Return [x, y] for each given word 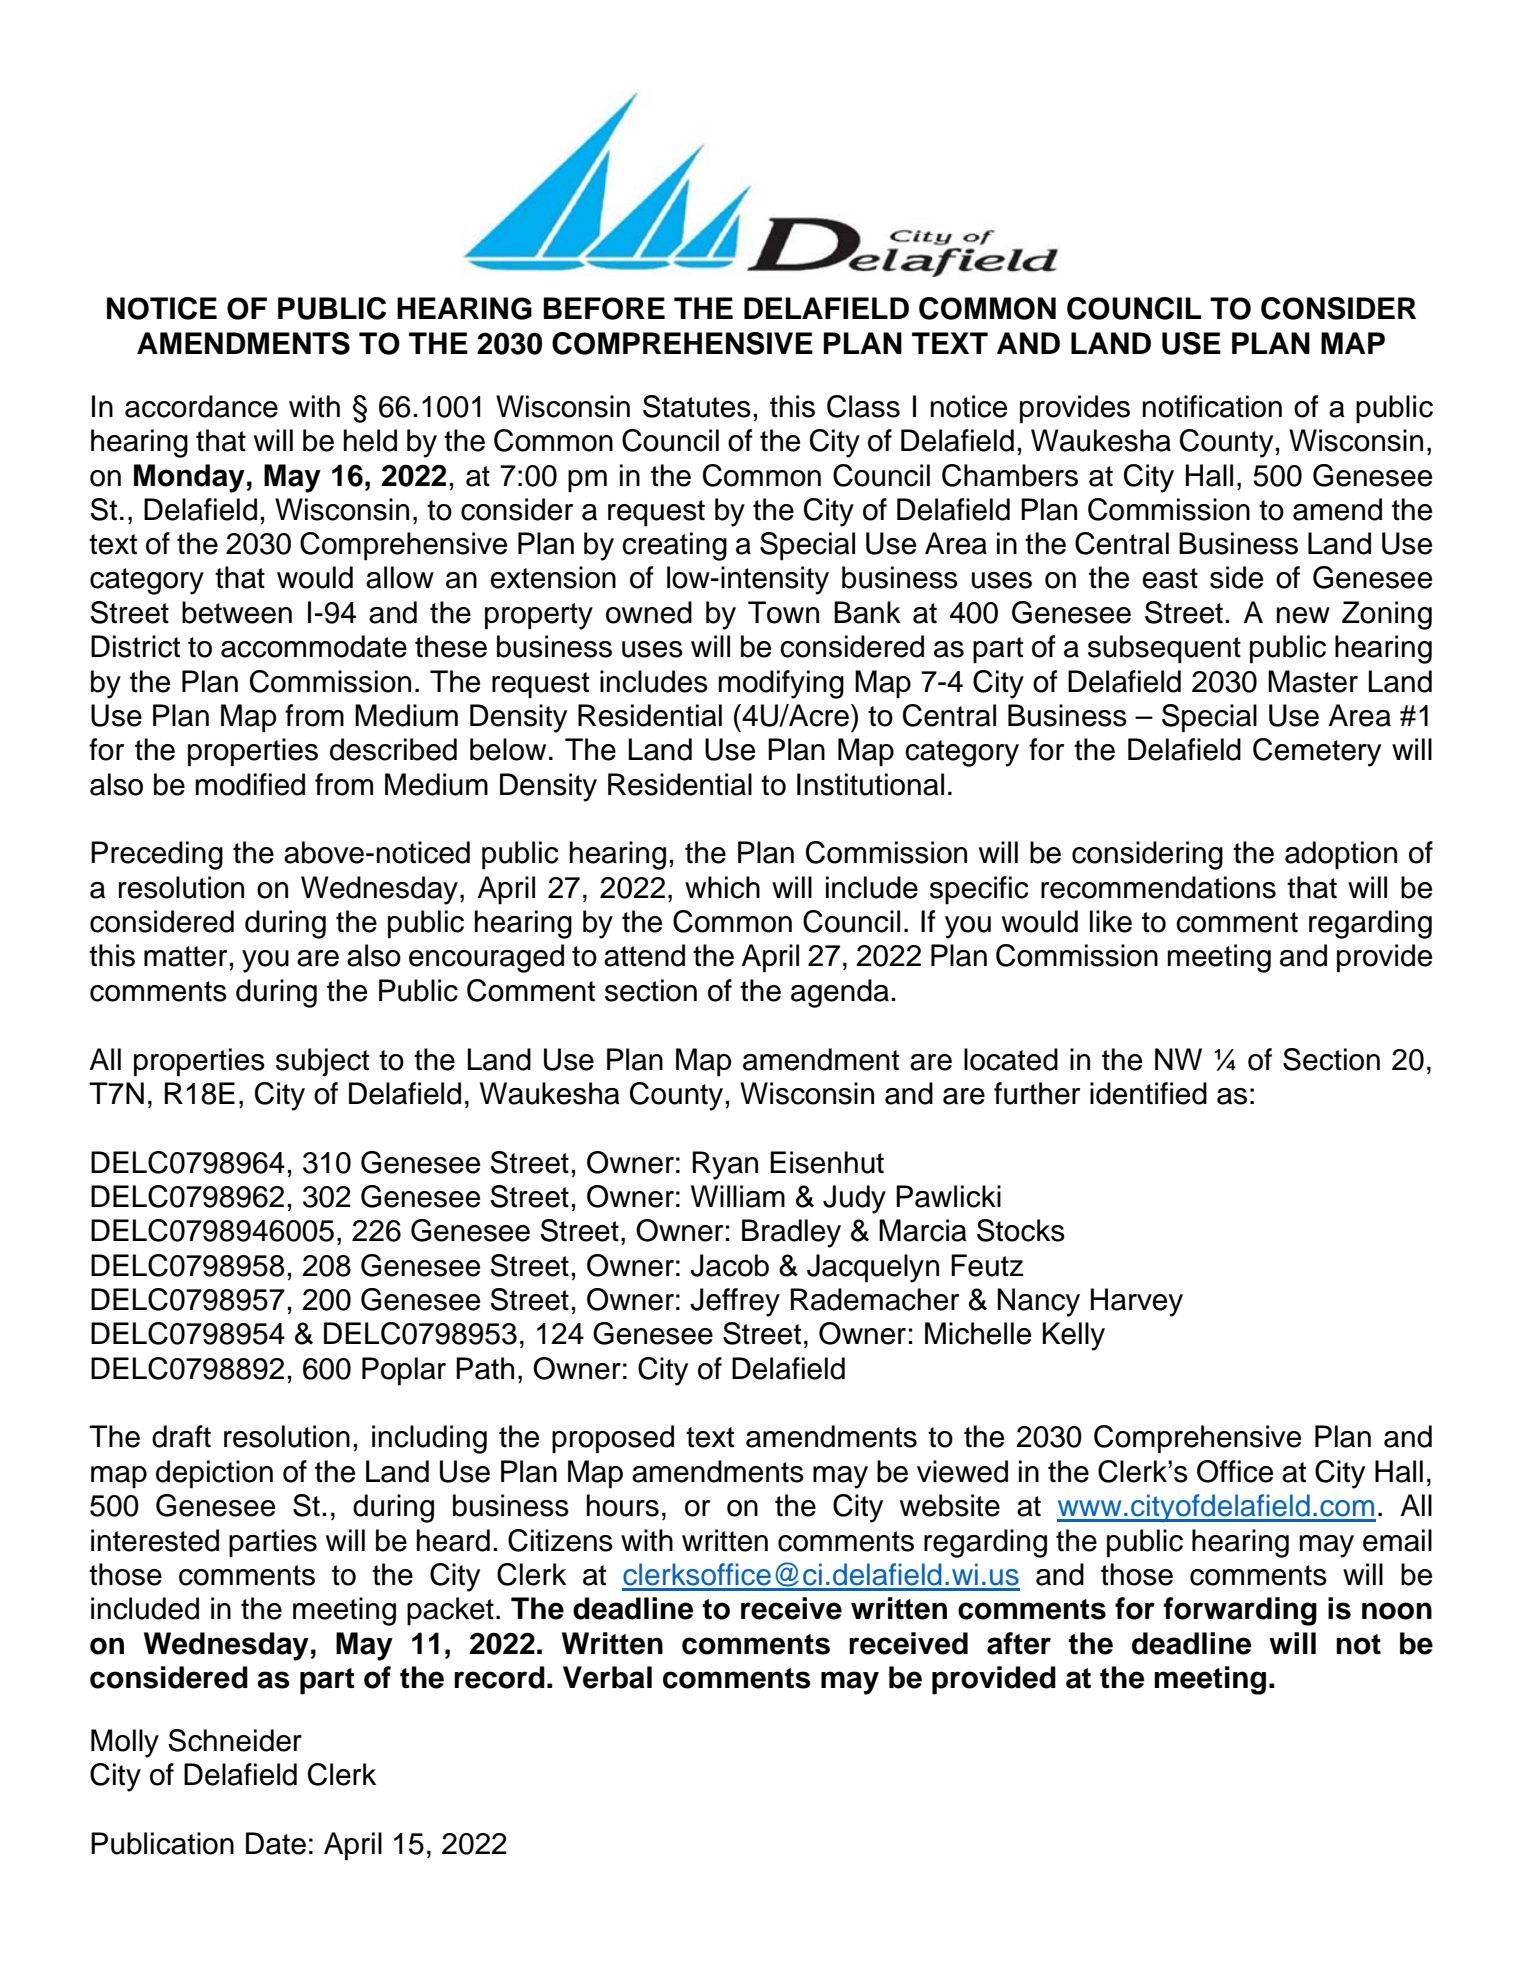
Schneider [235, 1740]
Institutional [870, 784]
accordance [201, 406]
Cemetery [1317, 752]
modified [250, 784]
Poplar [404, 1371]
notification [1212, 406]
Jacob [729, 1265]
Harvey [1137, 1302]
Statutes [697, 406]
